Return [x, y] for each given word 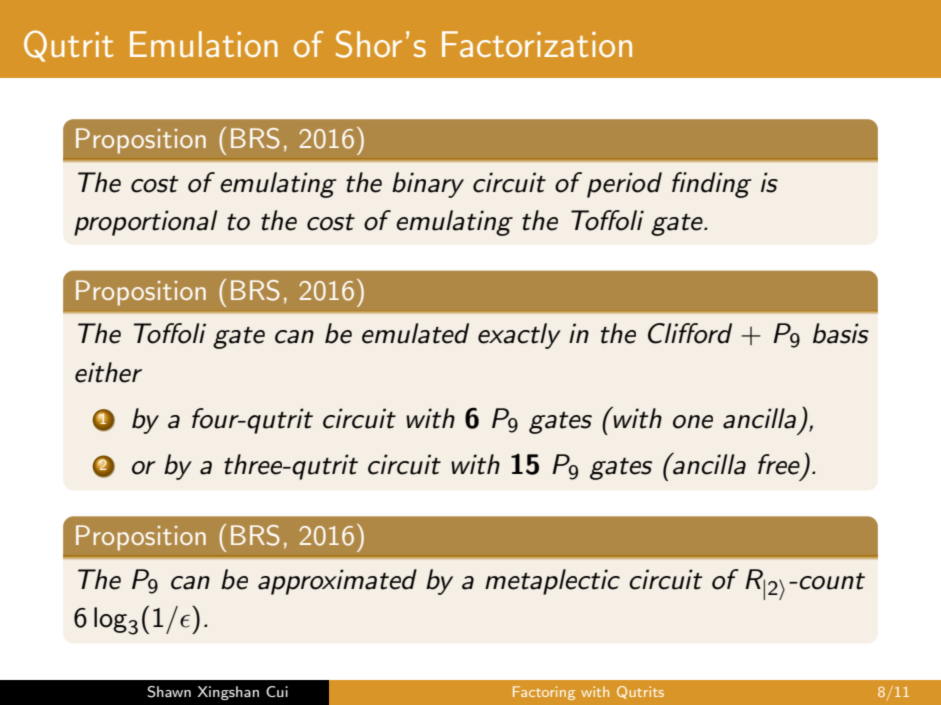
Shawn [169, 692]
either [108, 372]
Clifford [690, 333]
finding [712, 185]
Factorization [537, 44]
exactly [519, 336]
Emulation [204, 44]
